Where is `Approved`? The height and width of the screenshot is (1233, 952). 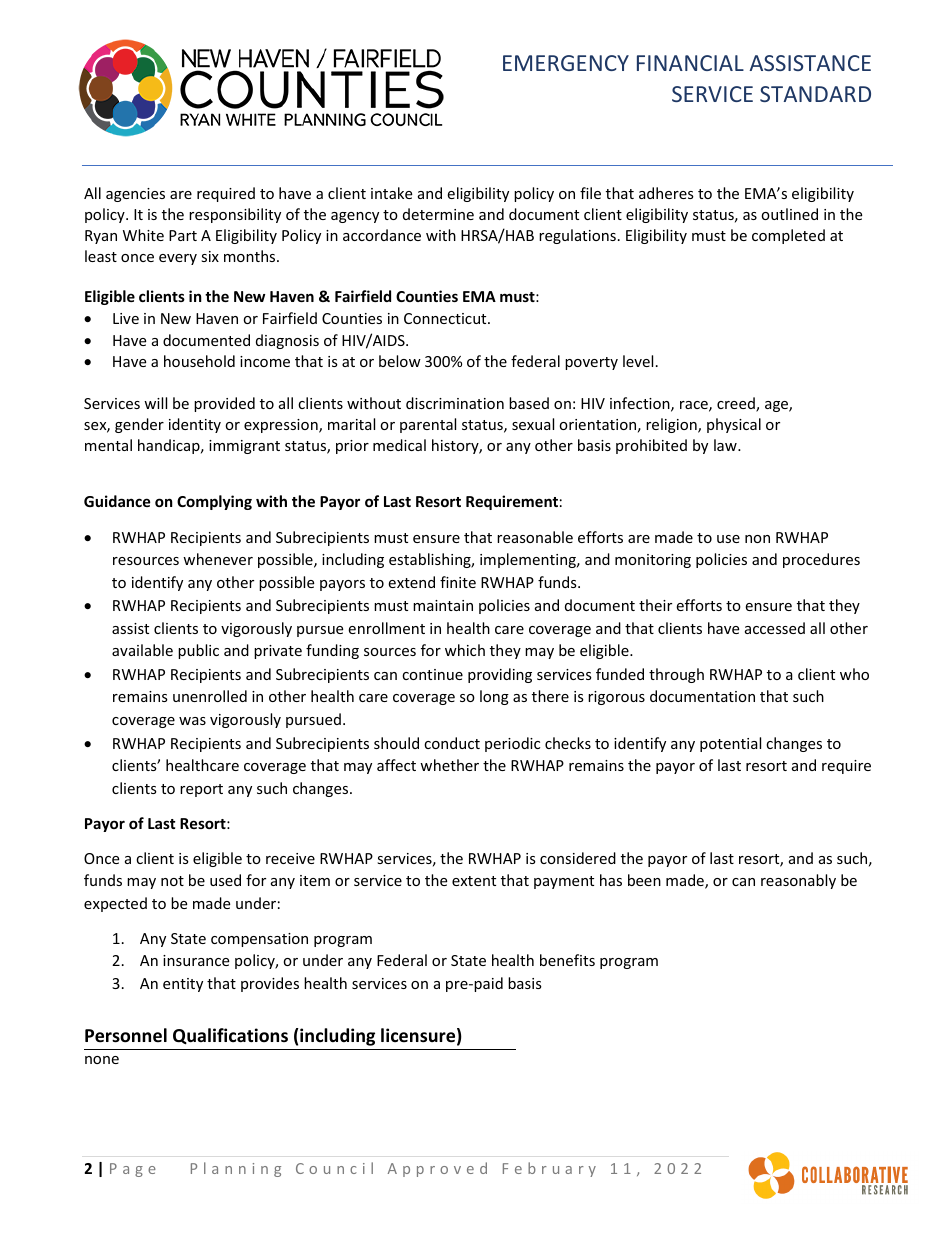 Approved is located at coordinates (437, 1169).
